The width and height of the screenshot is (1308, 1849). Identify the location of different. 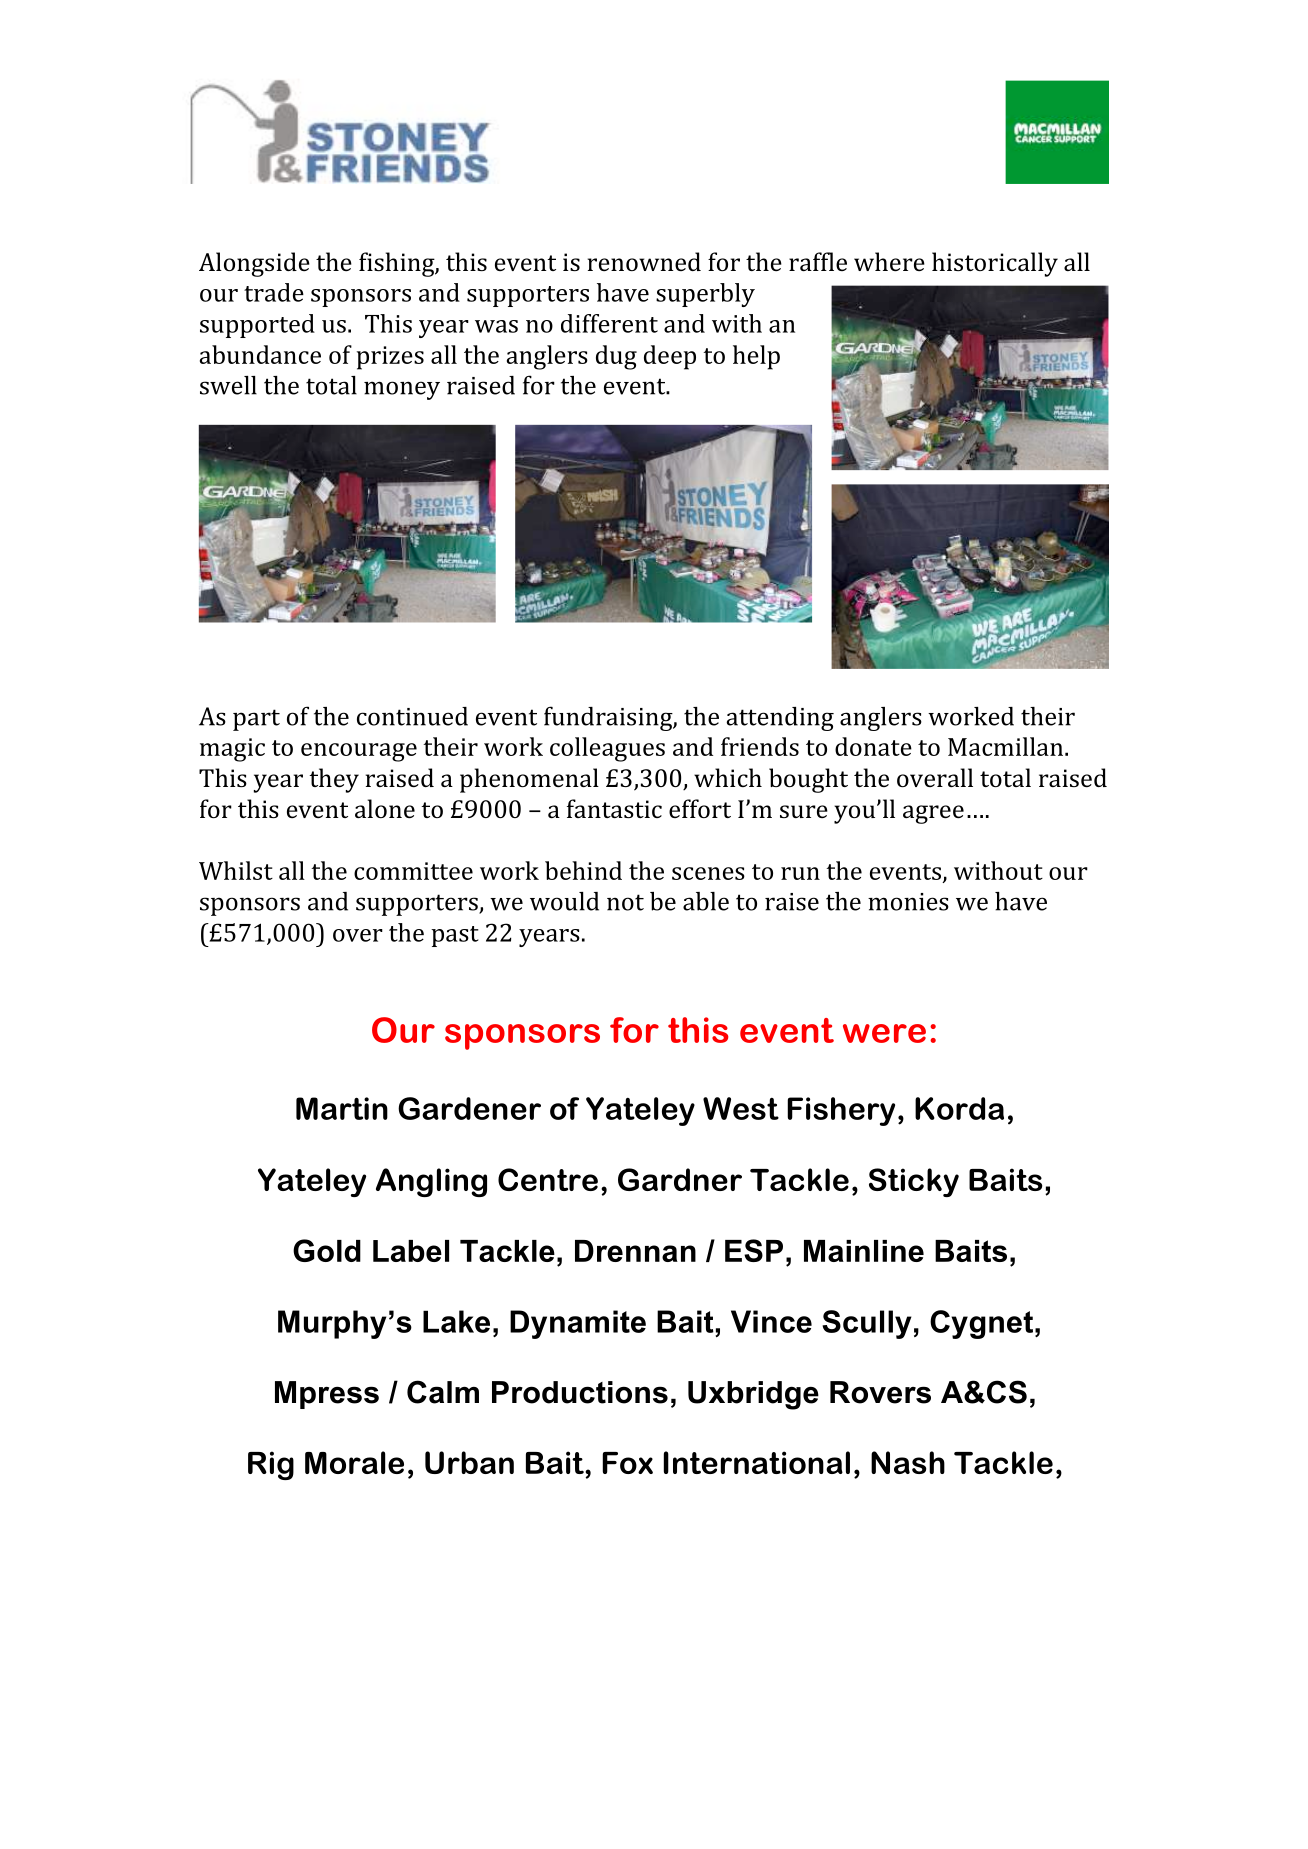
(609, 323).
